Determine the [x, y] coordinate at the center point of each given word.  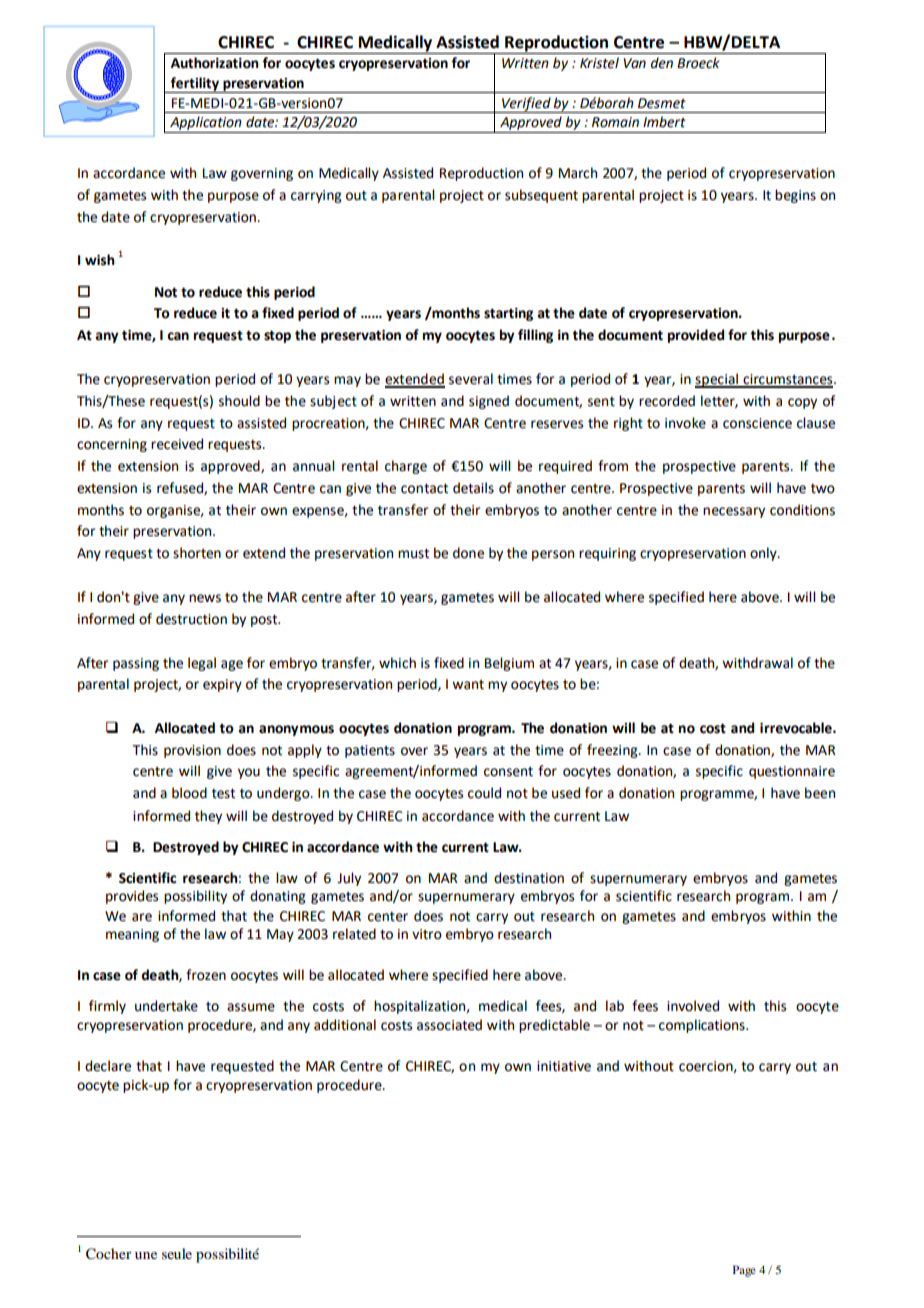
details [473, 488]
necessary [734, 512]
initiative [564, 1066]
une [146, 1255]
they [208, 817]
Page [744, 1271]
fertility [195, 85]
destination [529, 878]
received [177, 444]
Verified [526, 105]
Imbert [664, 122]
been [820, 793]
